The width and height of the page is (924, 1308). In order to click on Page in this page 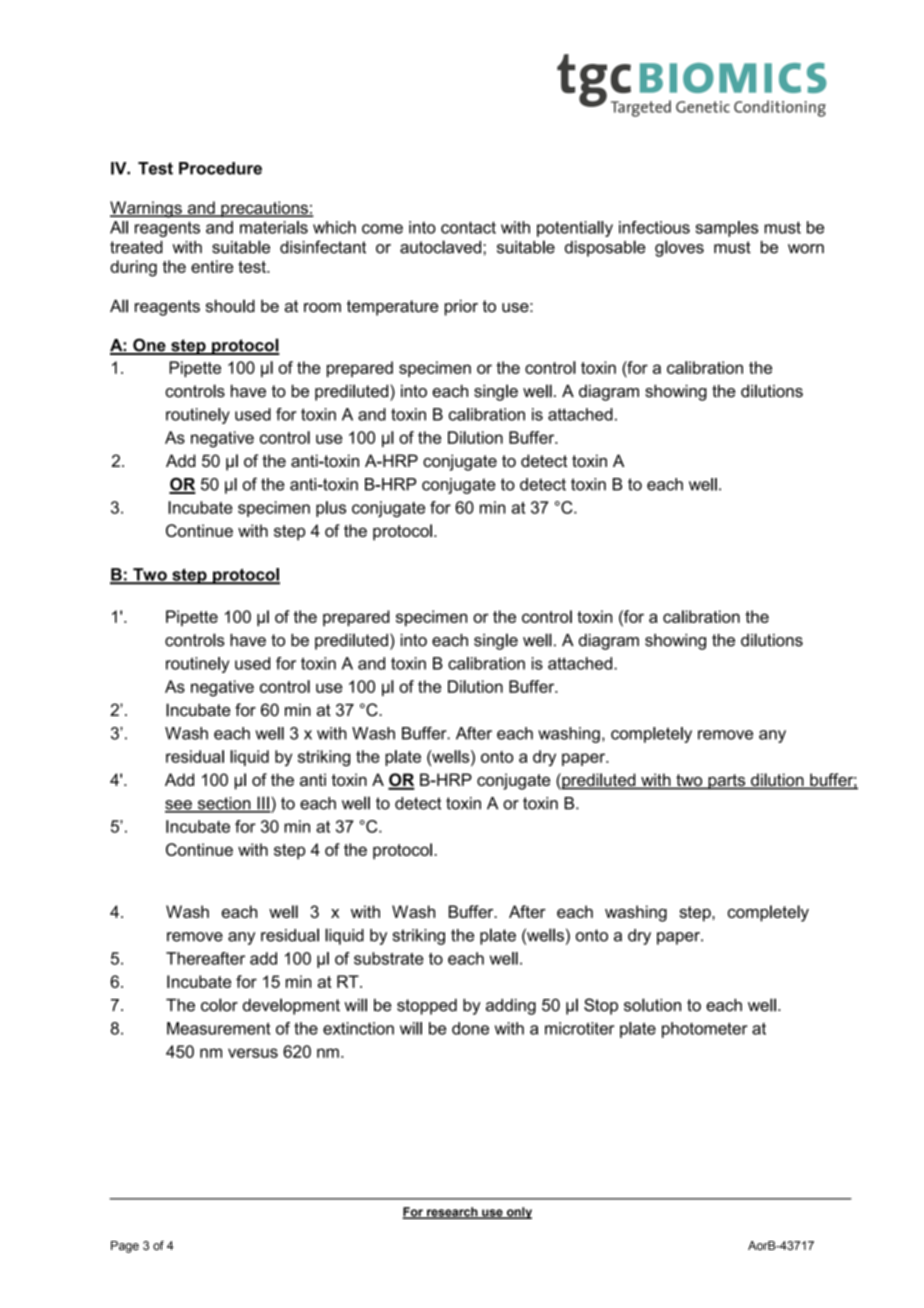, I will do `click(125, 1247)`.
